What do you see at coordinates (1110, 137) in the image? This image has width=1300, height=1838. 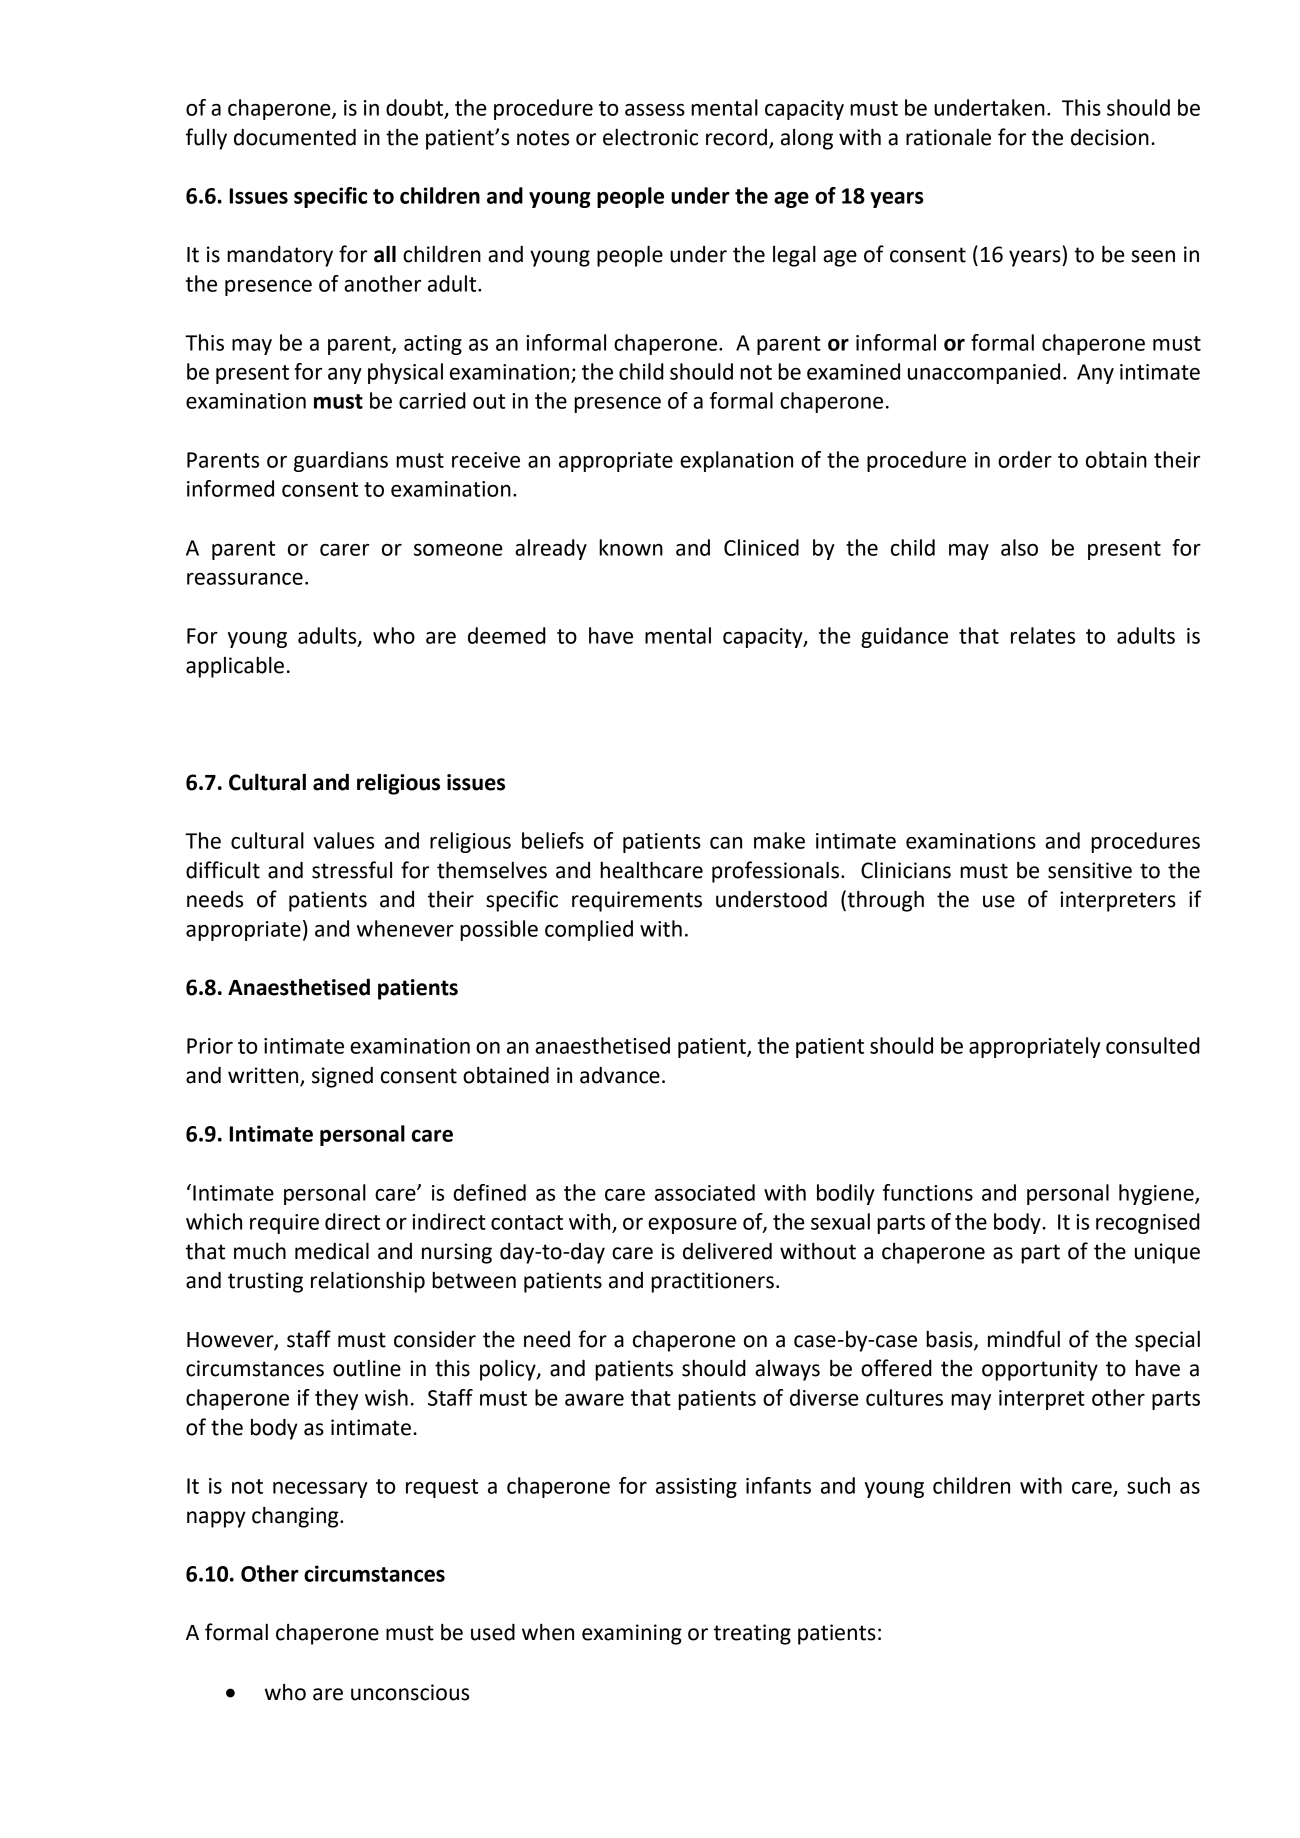 I see `decision` at bounding box center [1110, 137].
